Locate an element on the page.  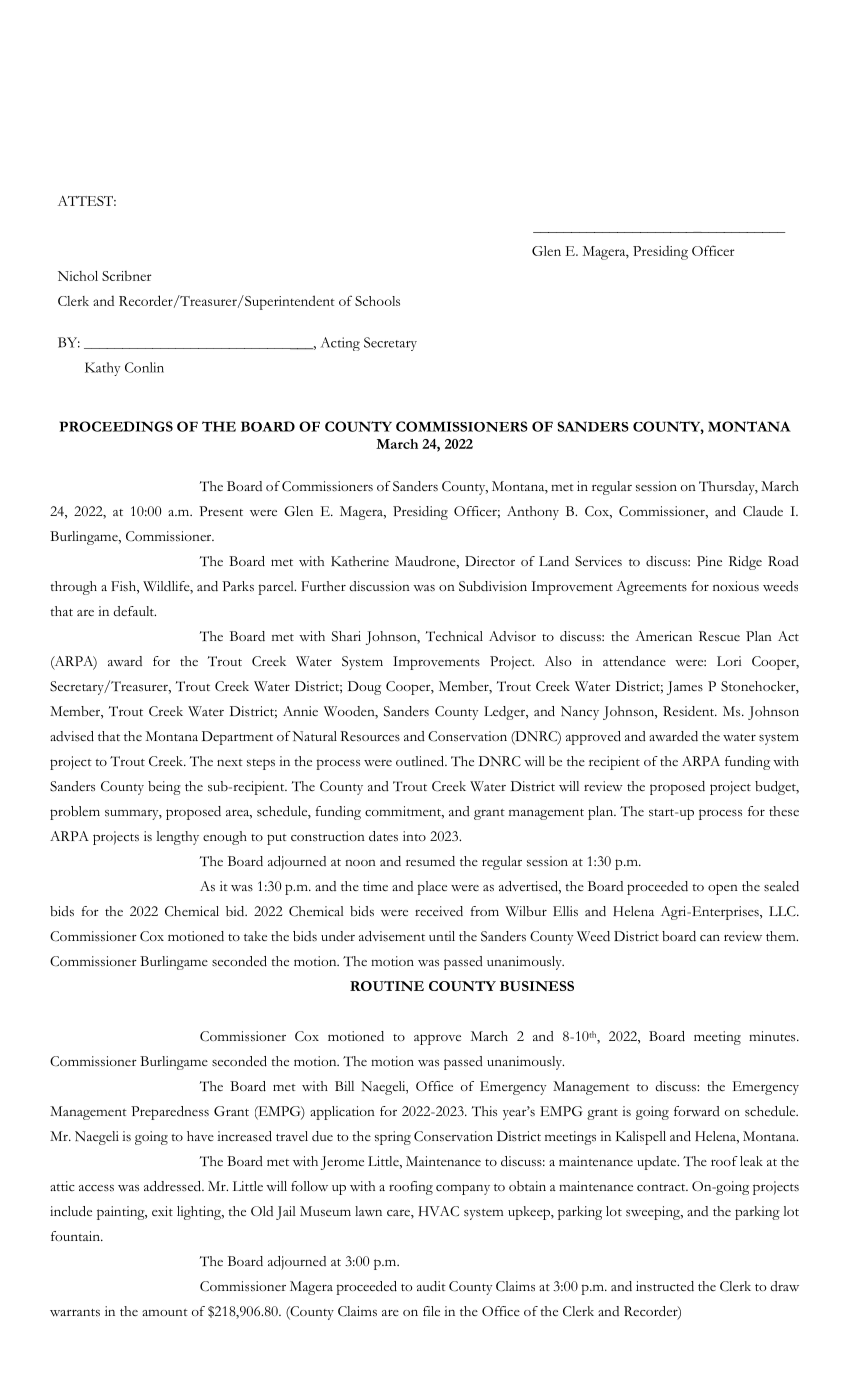
Schools is located at coordinates (377, 301).
